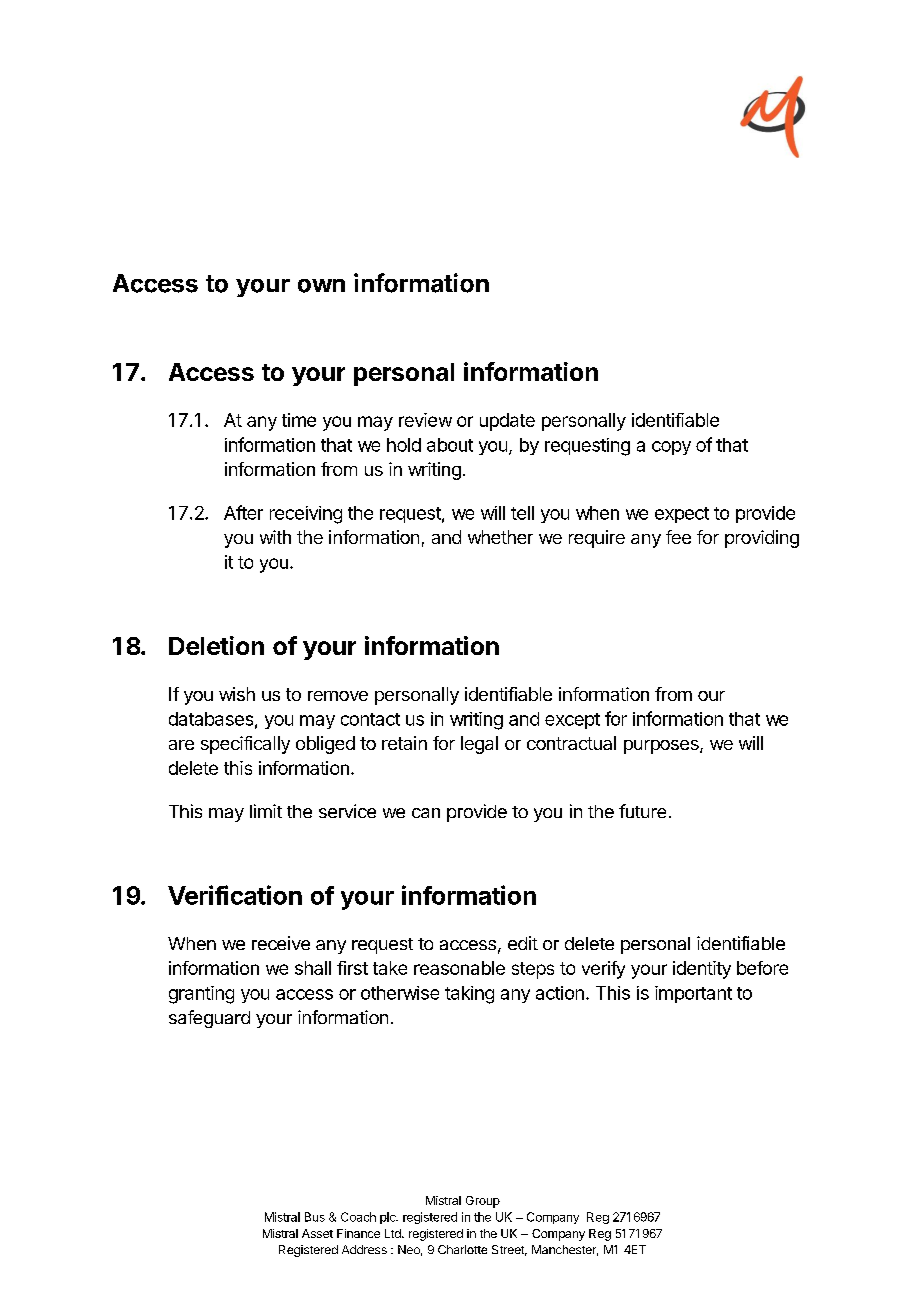 Image resolution: width=924 pixels, height=1308 pixels. What do you see at coordinates (275, 537) in the screenshot?
I see `with` at bounding box center [275, 537].
